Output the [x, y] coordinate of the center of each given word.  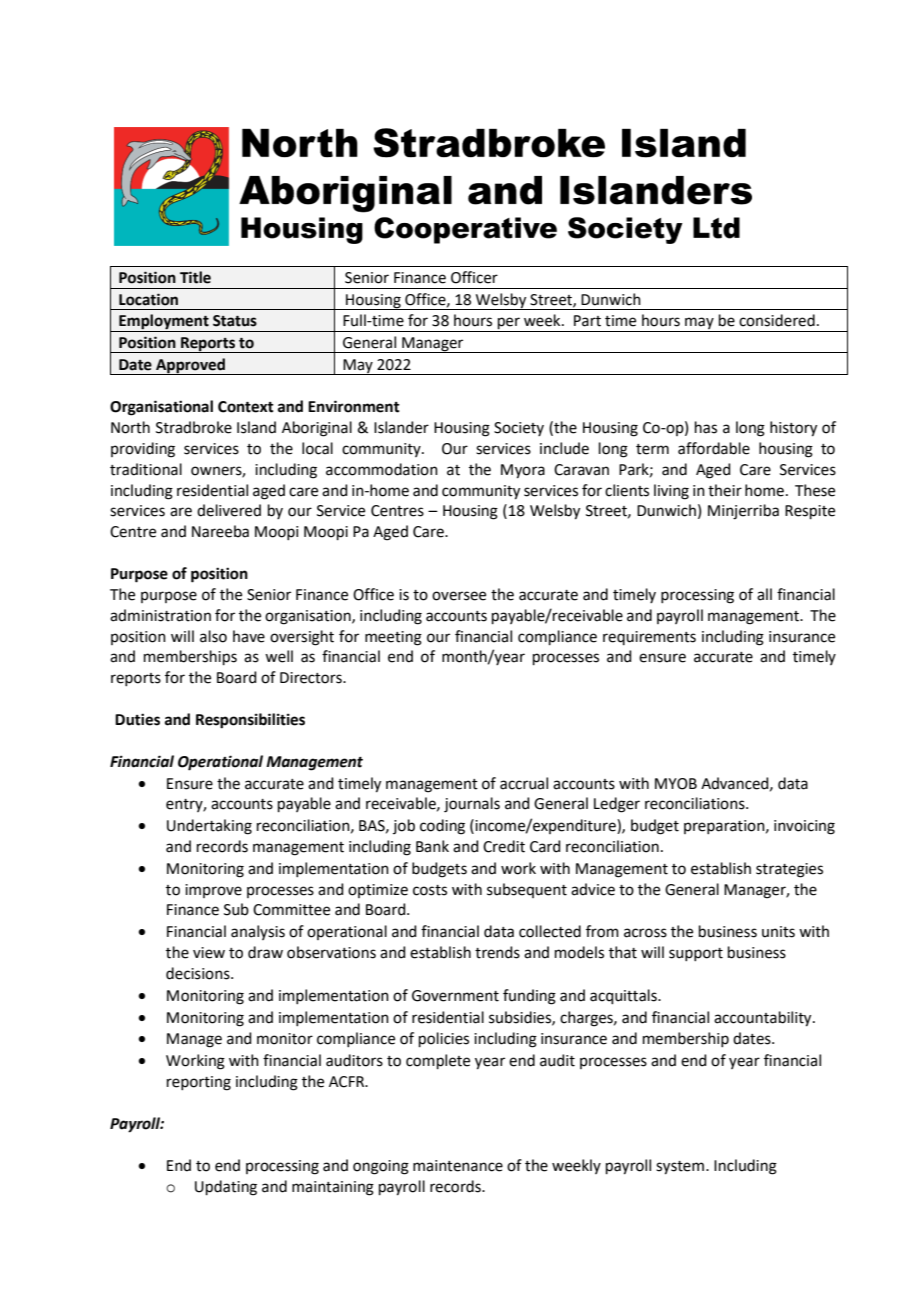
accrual [524, 783]
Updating [226, 1188]
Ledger [617, 805]
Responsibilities [250, 721]
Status [235, 321]
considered [777, 320]
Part [587, 321]
